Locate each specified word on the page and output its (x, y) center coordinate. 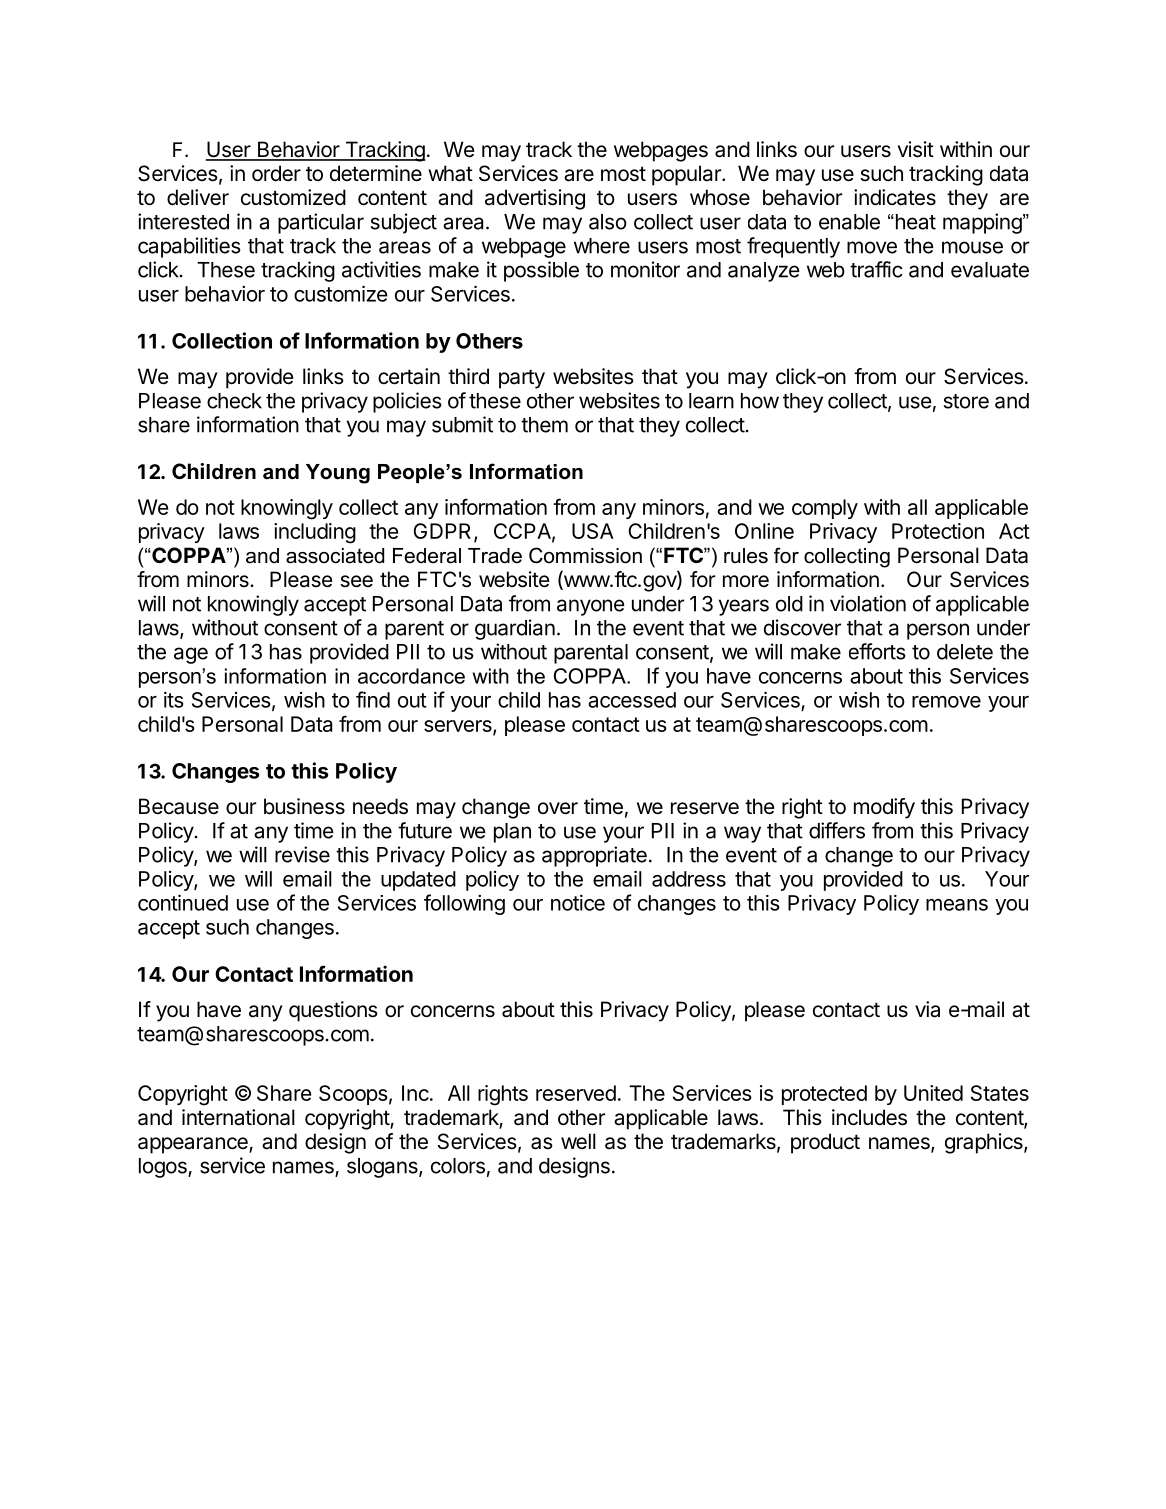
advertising (535, 199)
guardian (515, 629)
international (238, 1117)
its (174, 700)
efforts (877, 651)
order (276, 173)
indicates (895, 197)
